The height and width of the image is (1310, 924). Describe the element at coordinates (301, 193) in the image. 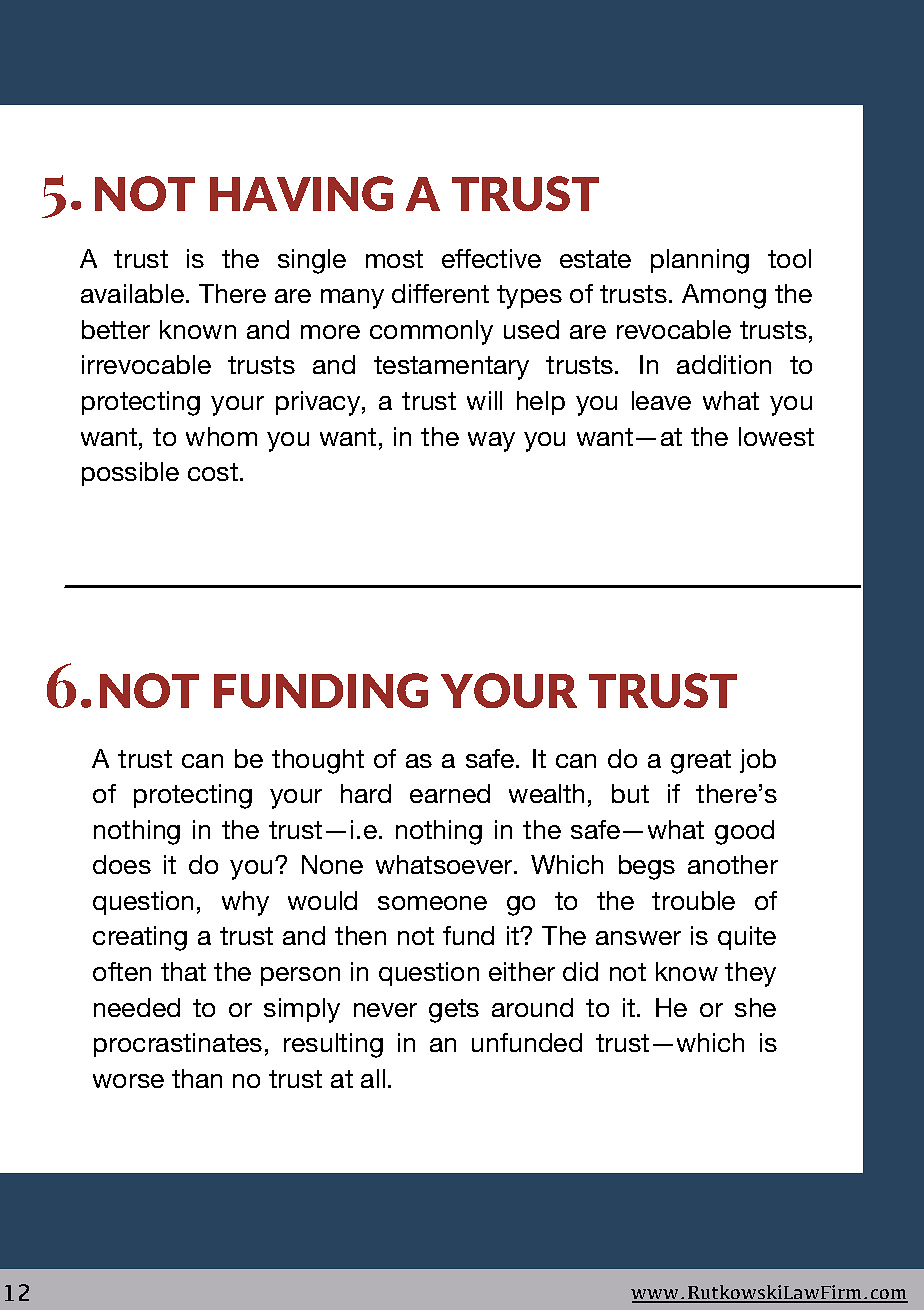

I see `HAVING` at that location.
